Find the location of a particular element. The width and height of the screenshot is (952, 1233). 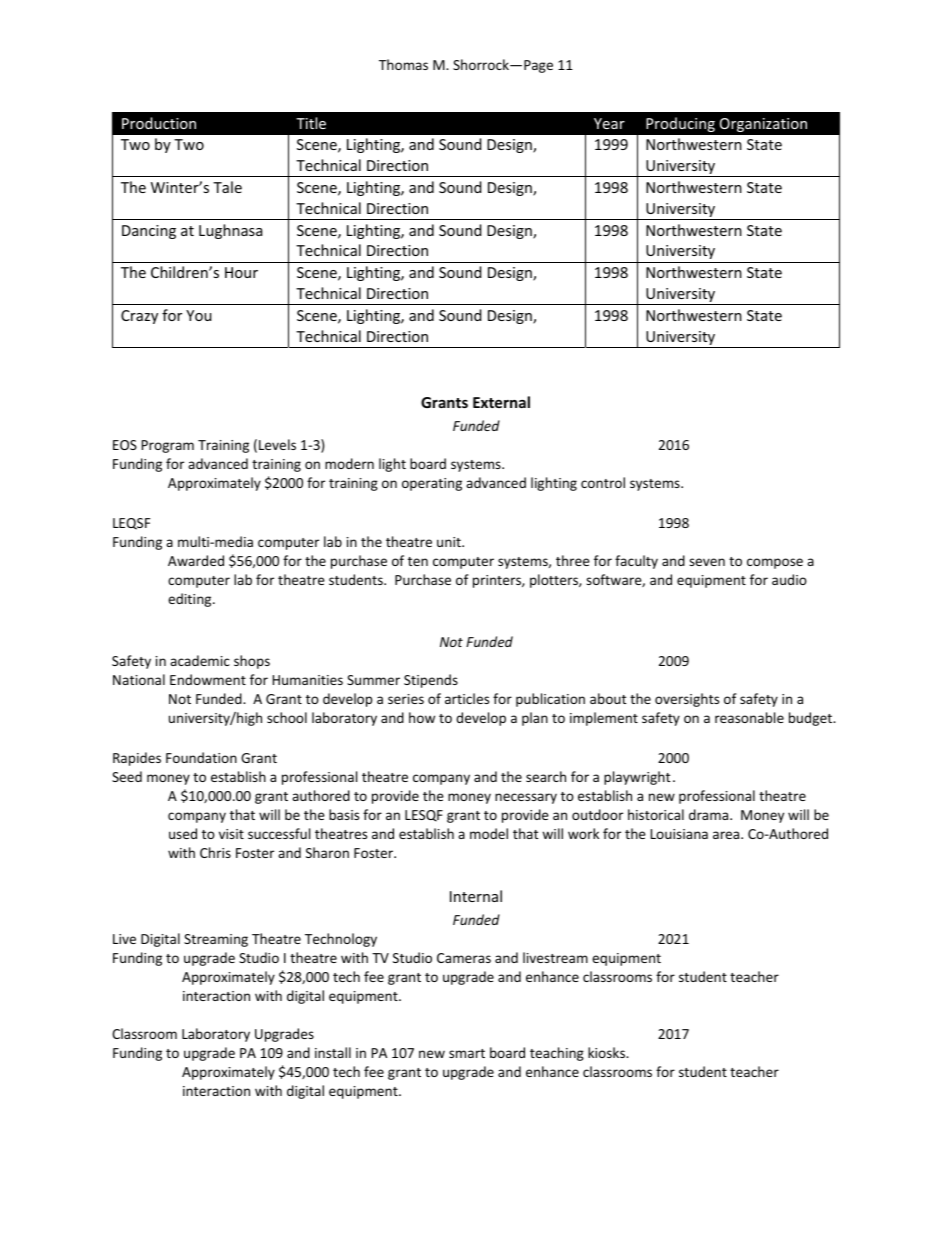

unit is located at coordinates (450, 542).
